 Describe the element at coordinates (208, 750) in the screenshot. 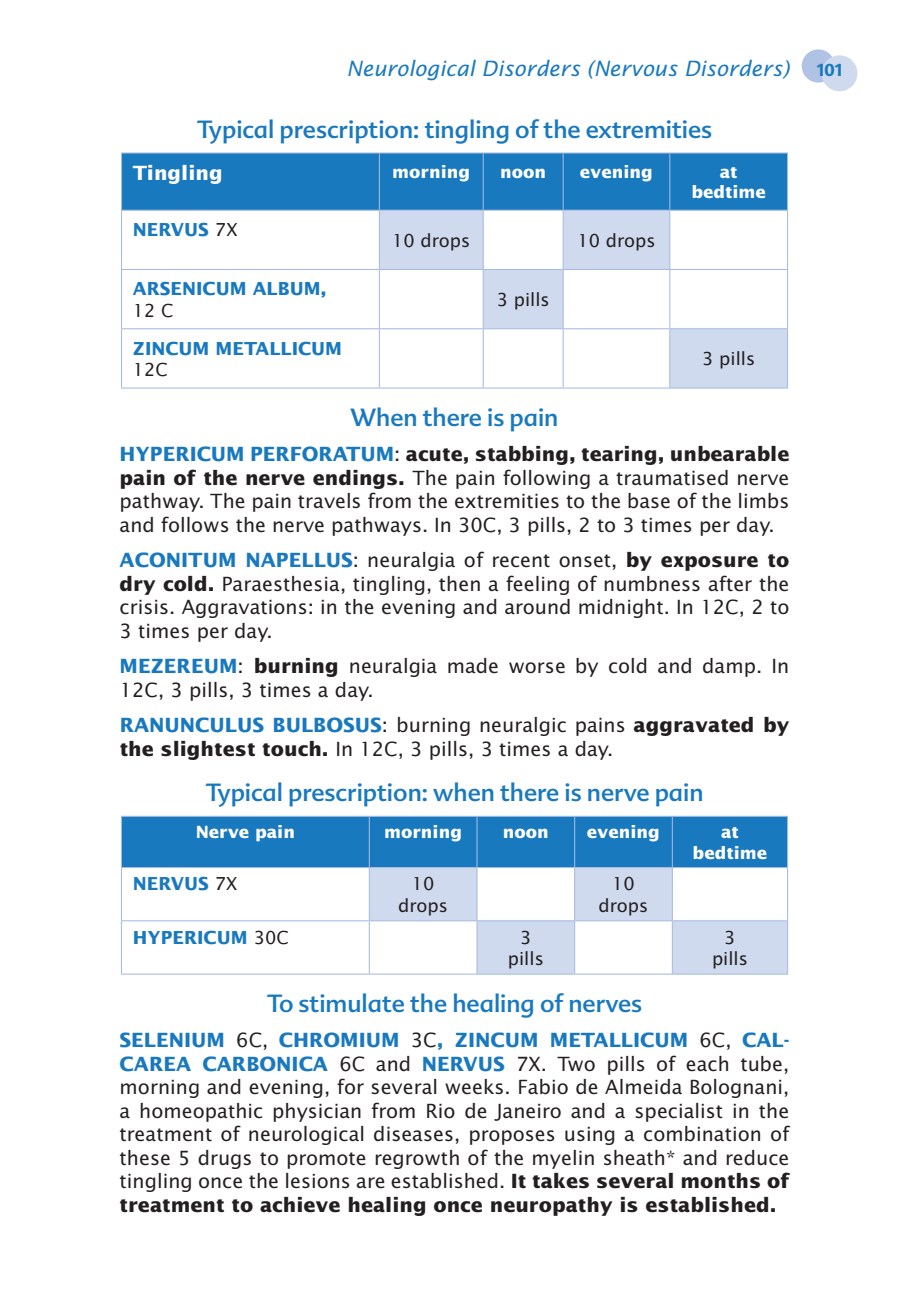

I see `slightest` at that location.
